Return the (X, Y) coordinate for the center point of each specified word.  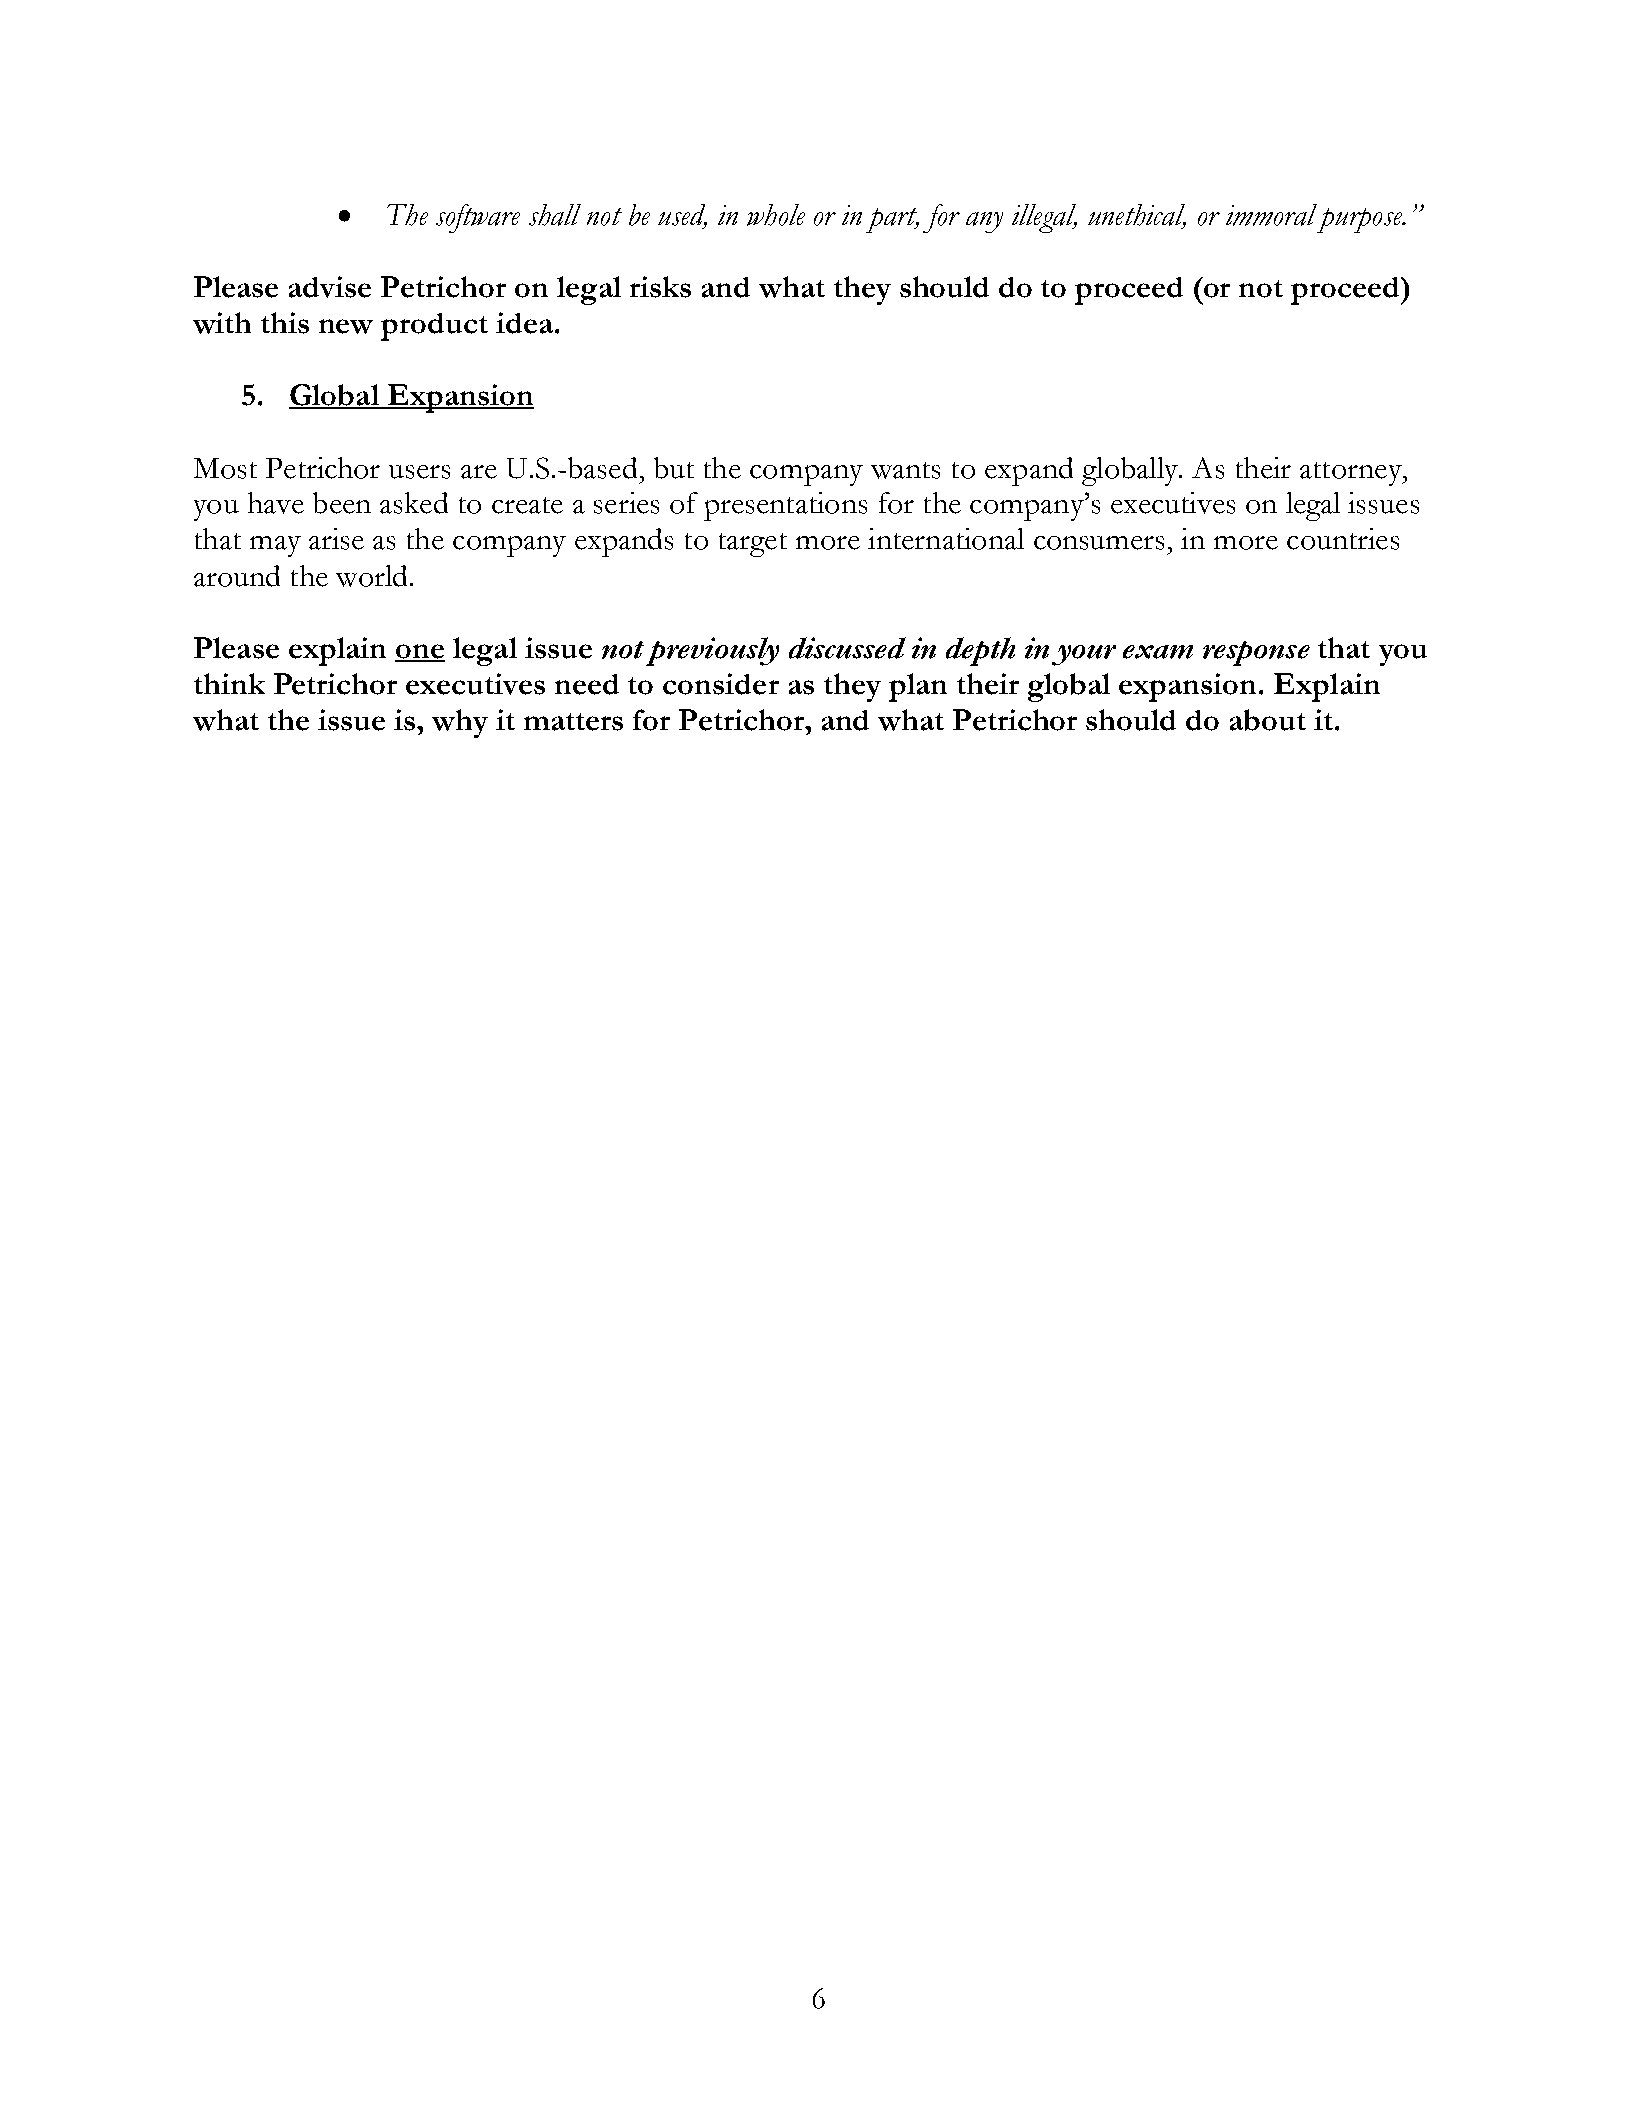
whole (776, 215)
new (346, 326)
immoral (1271, 215)
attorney (1352, 474)
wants (905, 470)
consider (721, 684)
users (419, 472)
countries (1343, 539)
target (753, 545)
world (371, 576)
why (460, 723)
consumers (1099, 543)
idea (524, 323)
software (478, 218)
